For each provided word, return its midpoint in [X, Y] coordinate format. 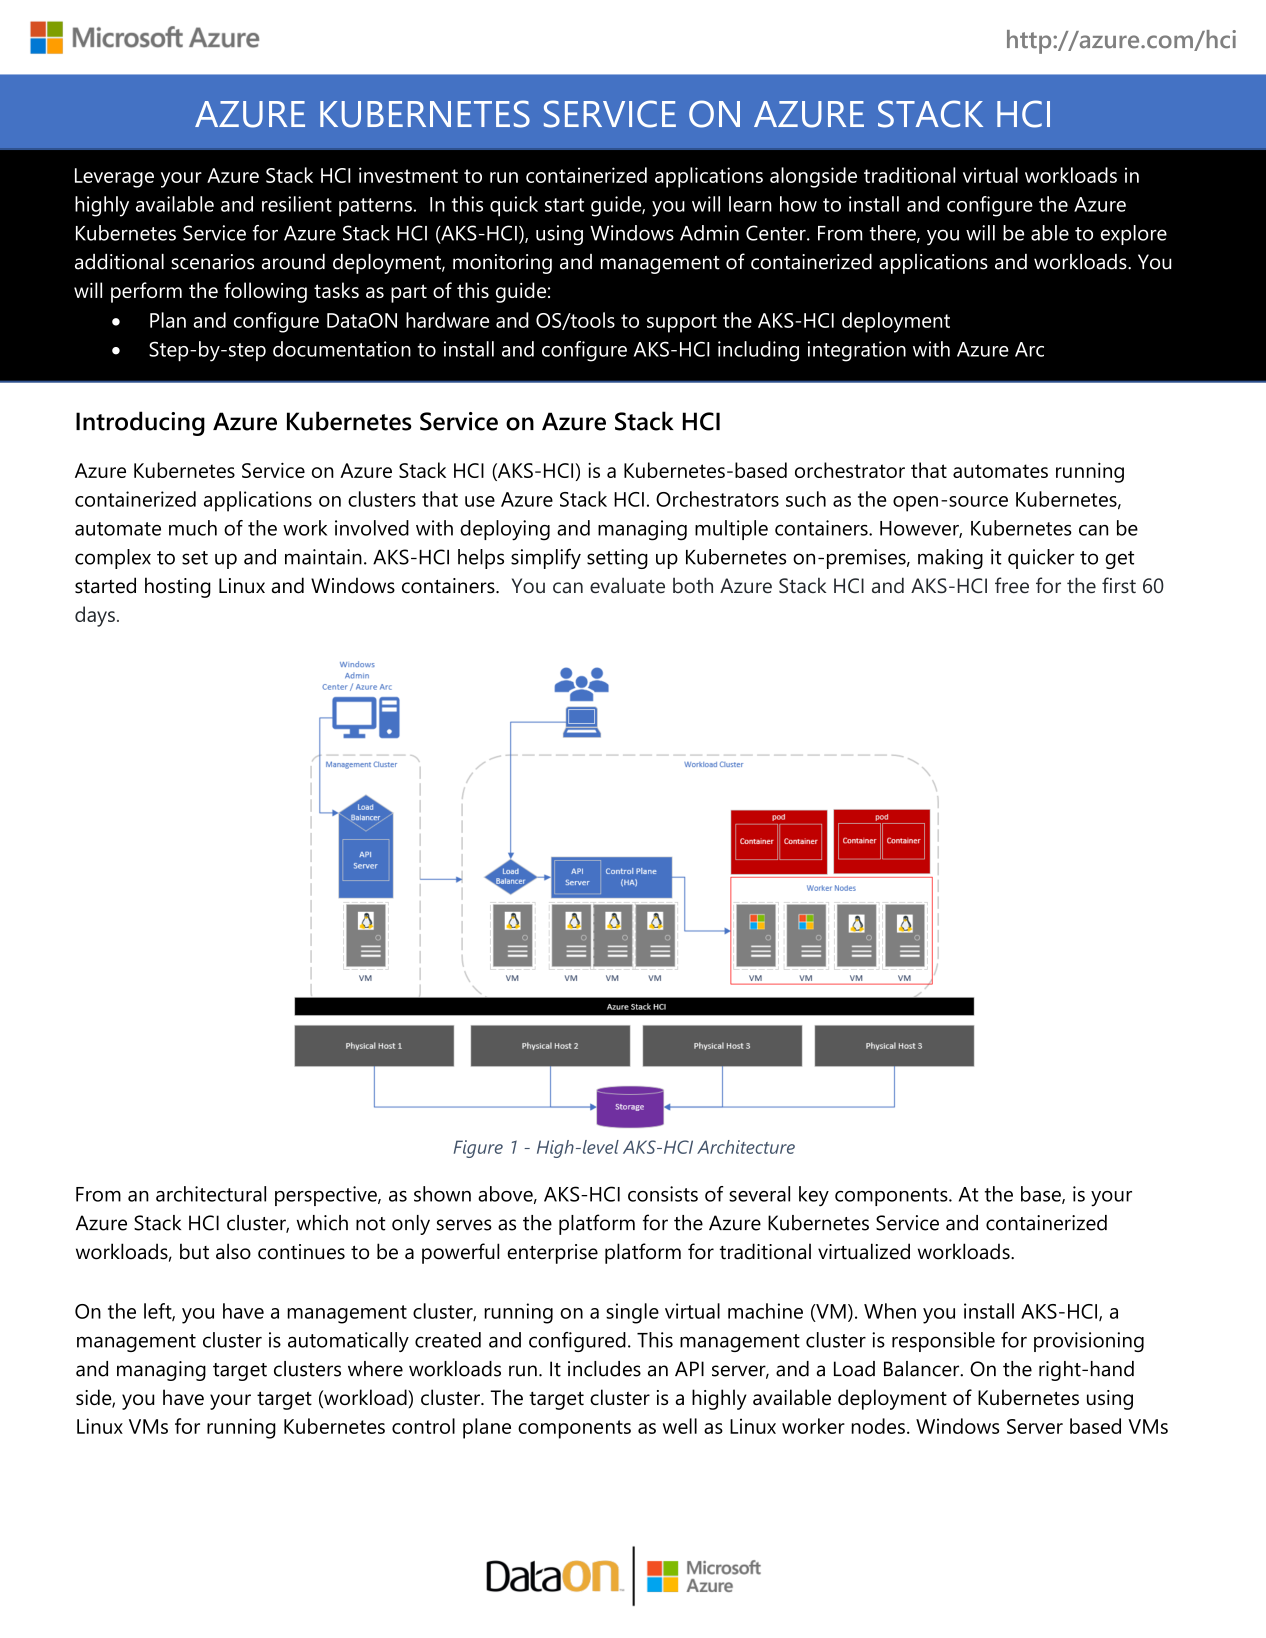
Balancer [923, 1369]
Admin [709, 233]
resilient [297, 204]
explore [1134, 235]
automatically [348, 1342]
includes [604, 1369]
